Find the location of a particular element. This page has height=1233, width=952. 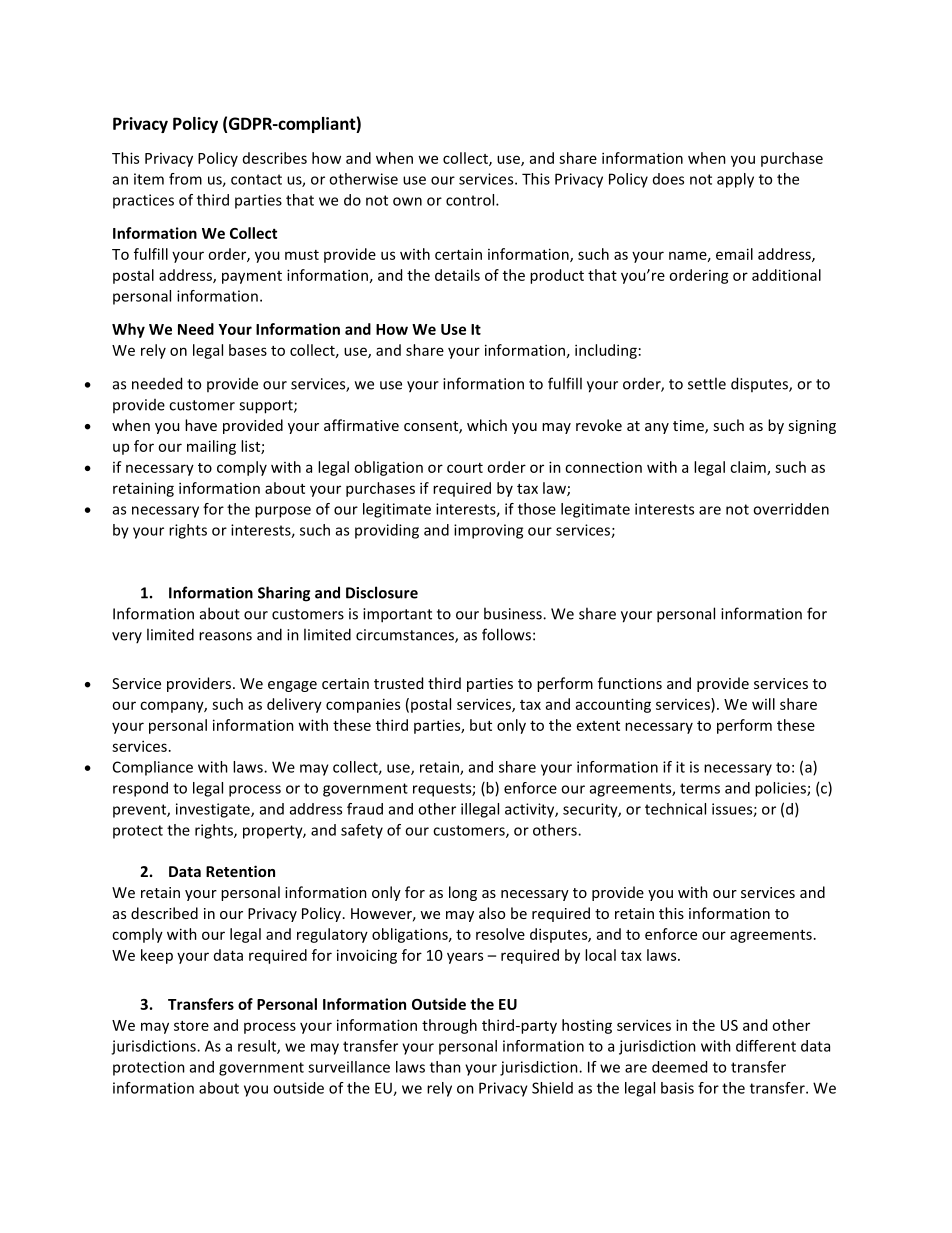

follows is located at coordinates (506, 634).
